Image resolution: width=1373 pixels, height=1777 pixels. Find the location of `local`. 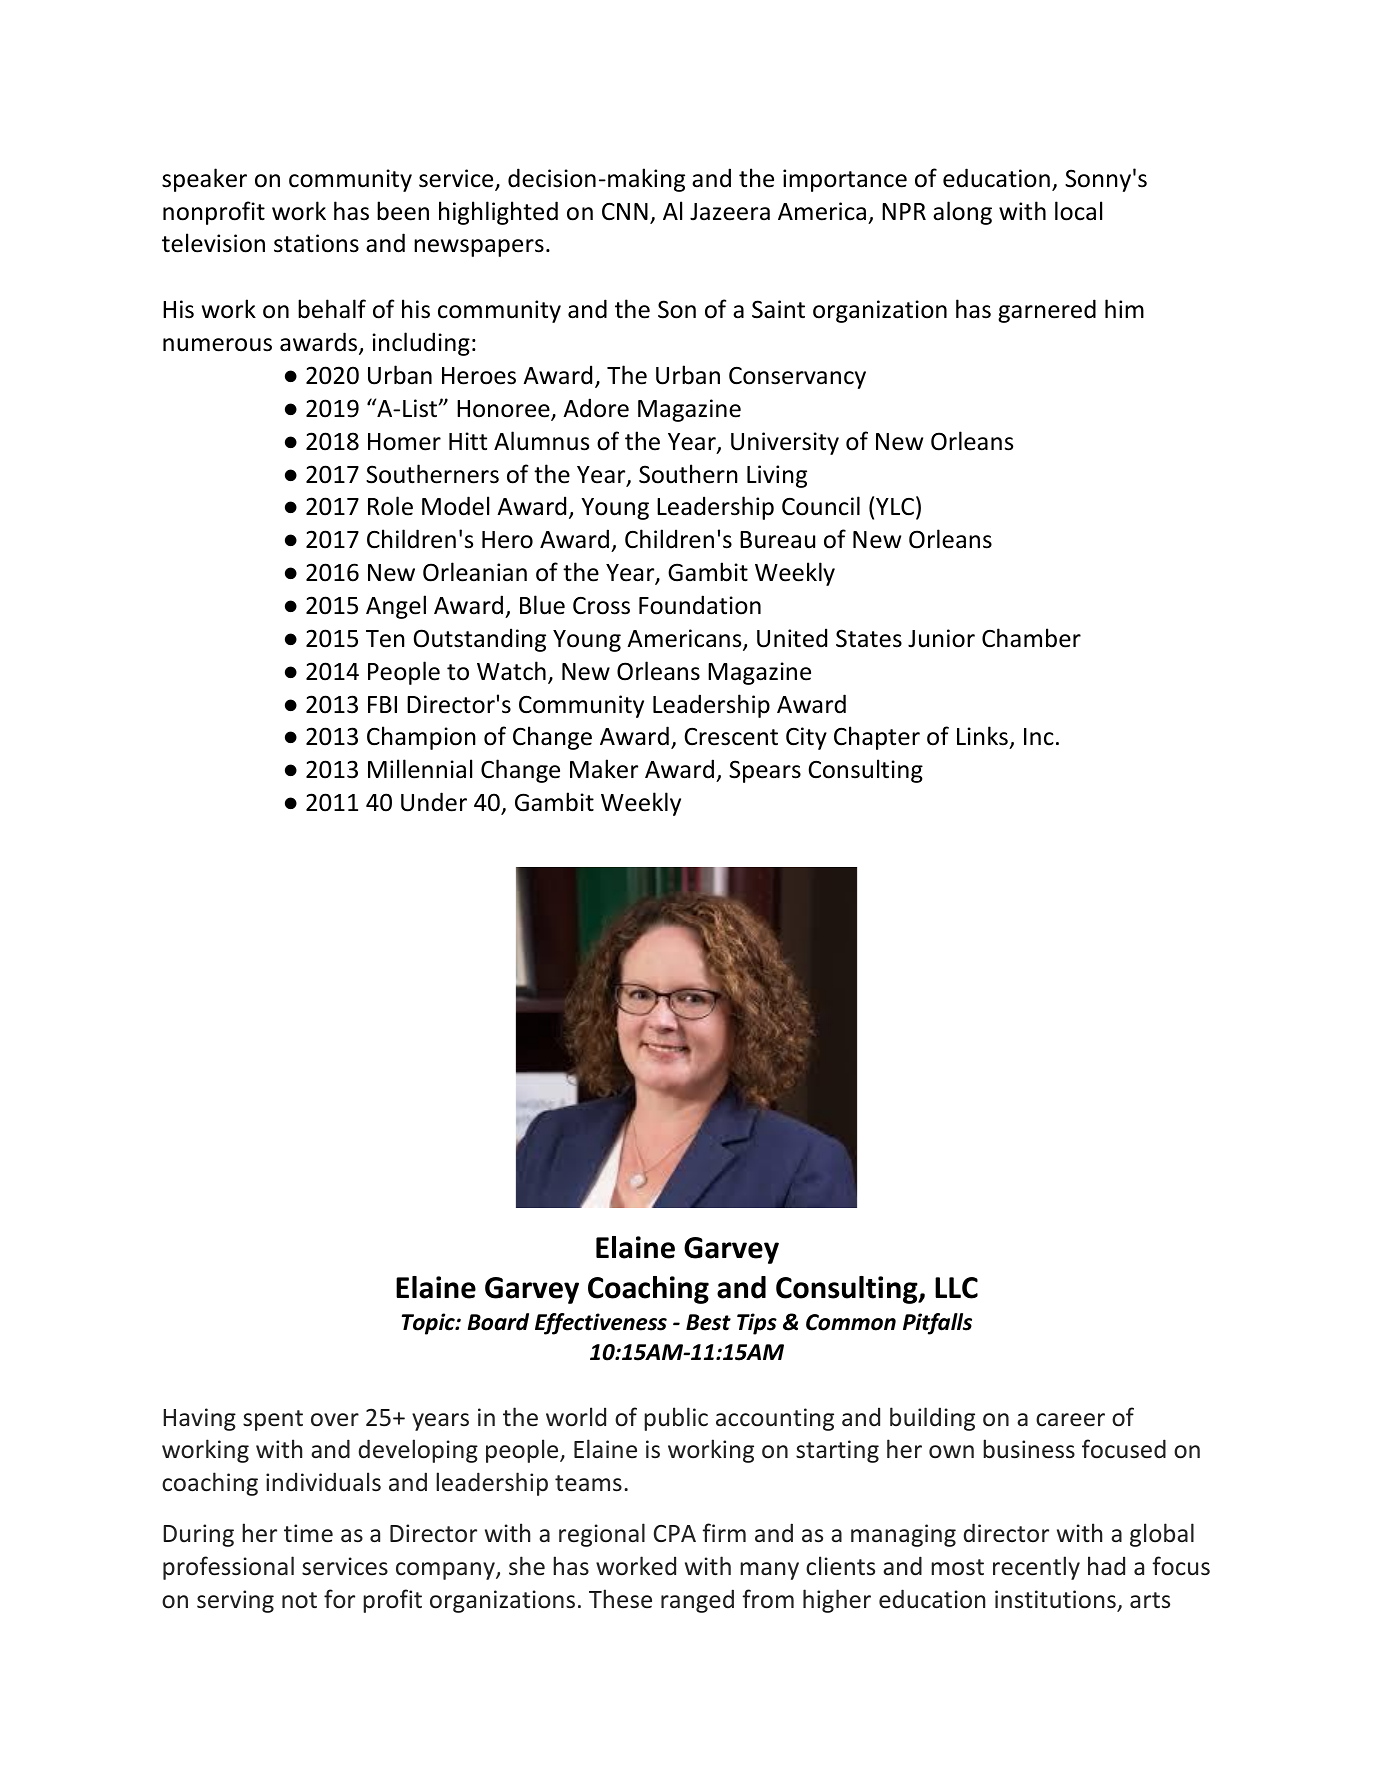

local is located at coordinates (1078, 211).
